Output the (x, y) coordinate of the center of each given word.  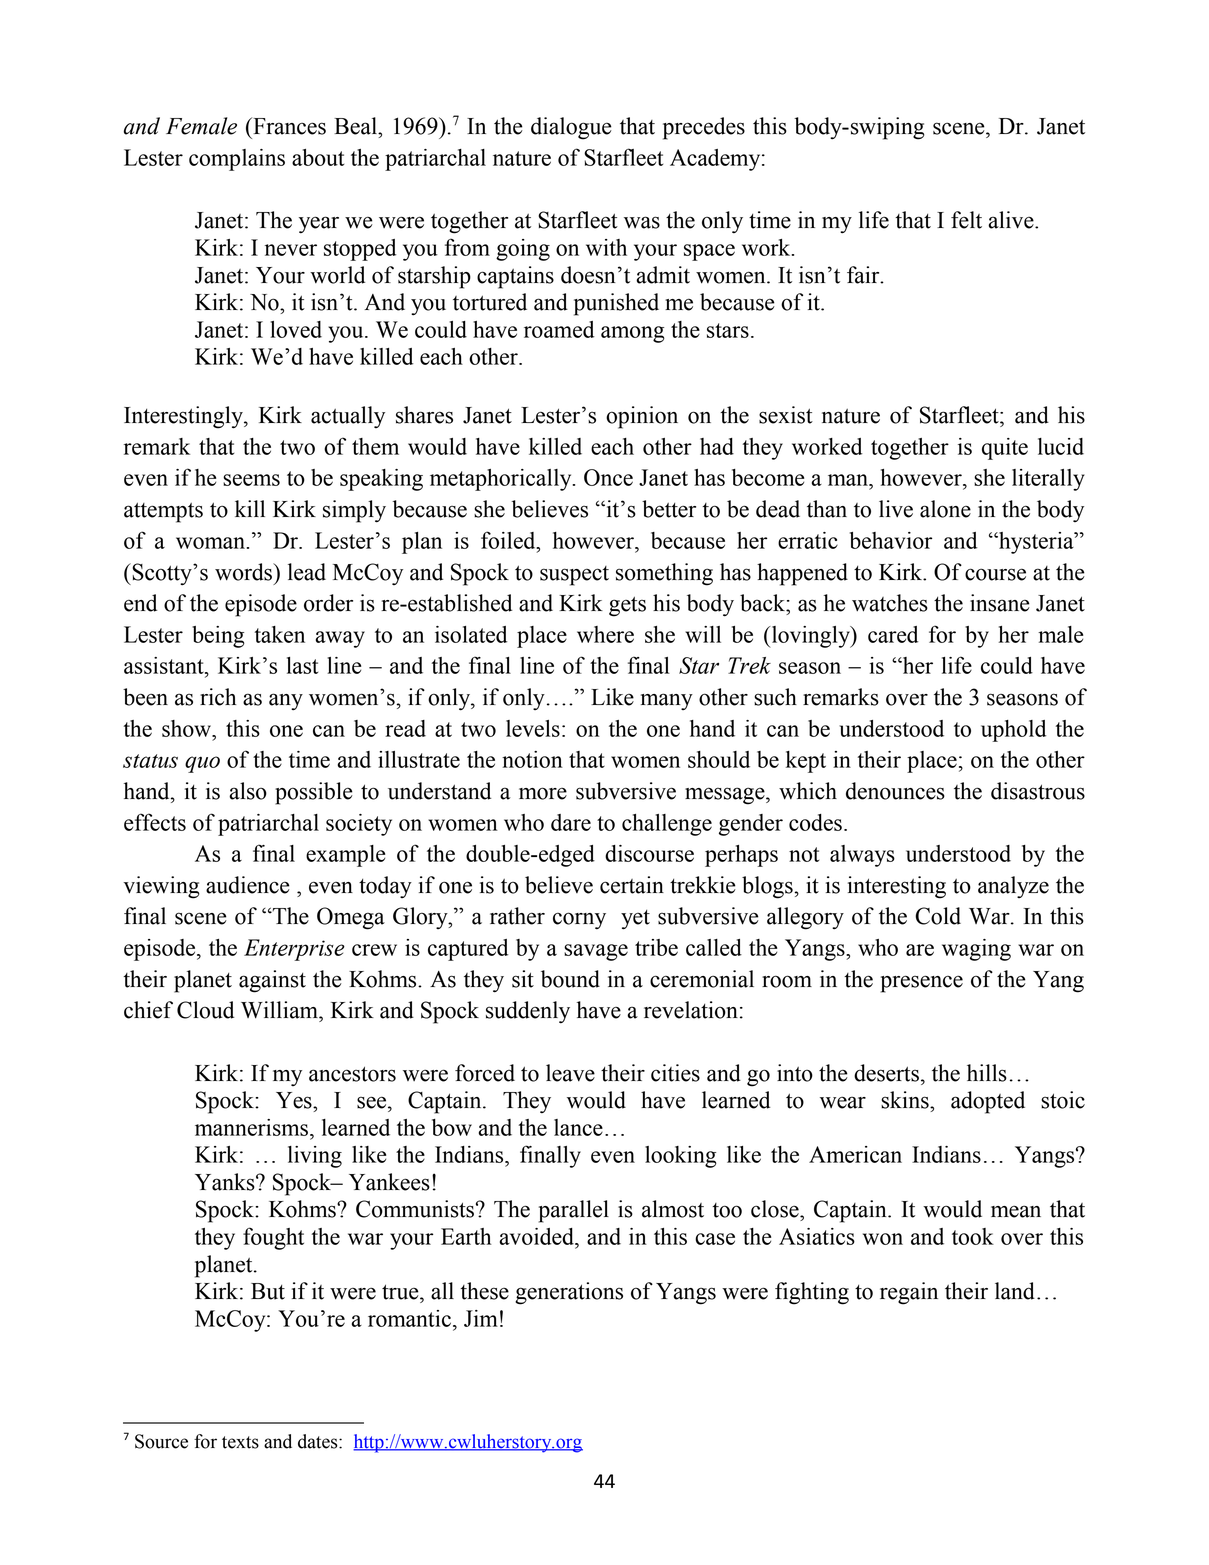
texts (240, 1442)
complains (237, 160)
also (248, 791)
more (543, 793)
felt (966, 220)
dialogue (571, 128)
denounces (895, 791)
